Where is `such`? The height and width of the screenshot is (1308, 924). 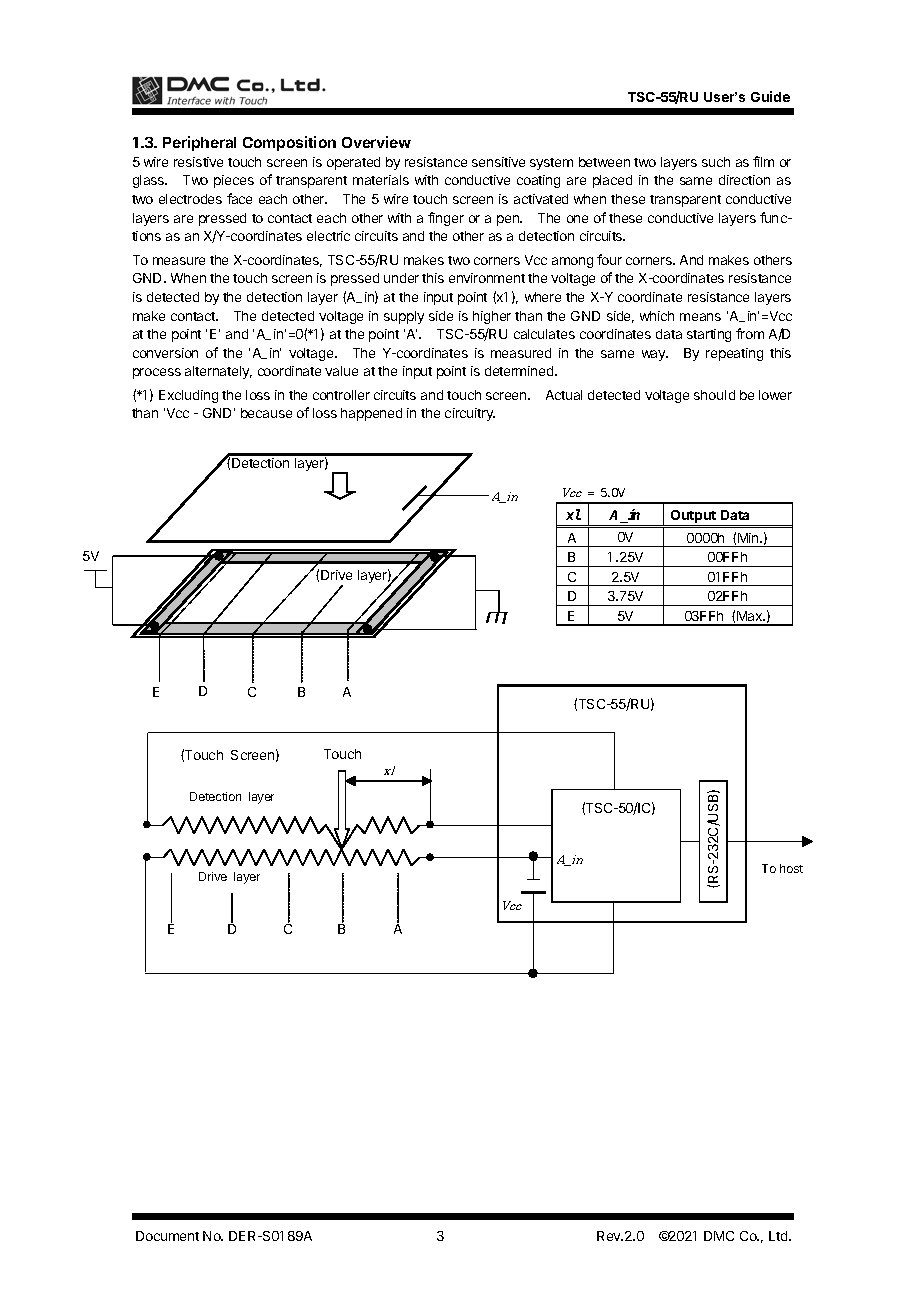
such is located at coordinates (716, 162).
